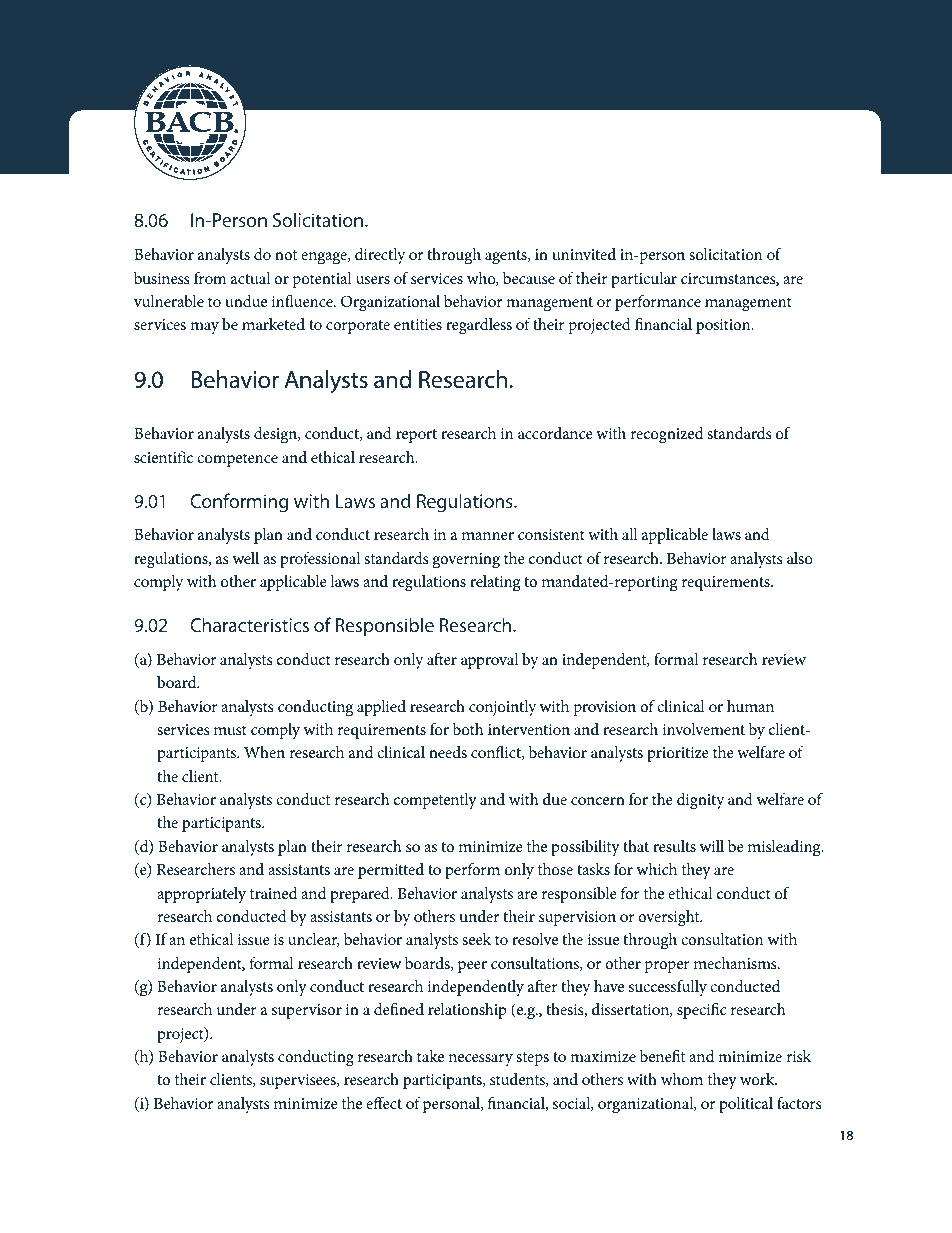 The image size is (952, 1233). Describe the element at coordinates (724, 326) in the screenshot. I see `position` at that location.
